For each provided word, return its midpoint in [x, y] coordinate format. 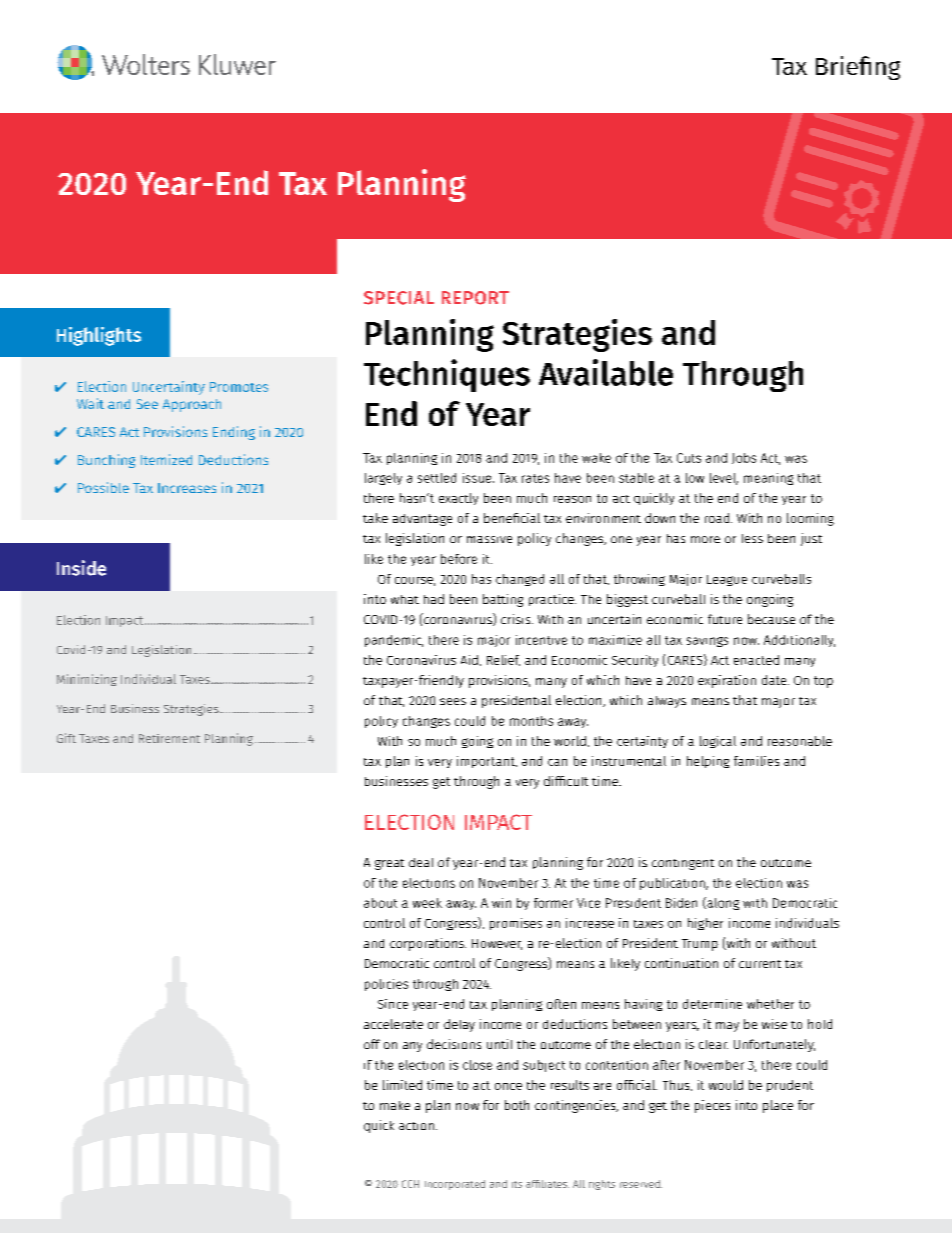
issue [478, 478]
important [487, 762]
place [778, 1106]
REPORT [475, 298]
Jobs [744, 458]
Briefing [858, 68]
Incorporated [455, 1185]
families [756, 761]
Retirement [169, 738]
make [395, 1105]
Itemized [166, 459]
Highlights [99, 336]
